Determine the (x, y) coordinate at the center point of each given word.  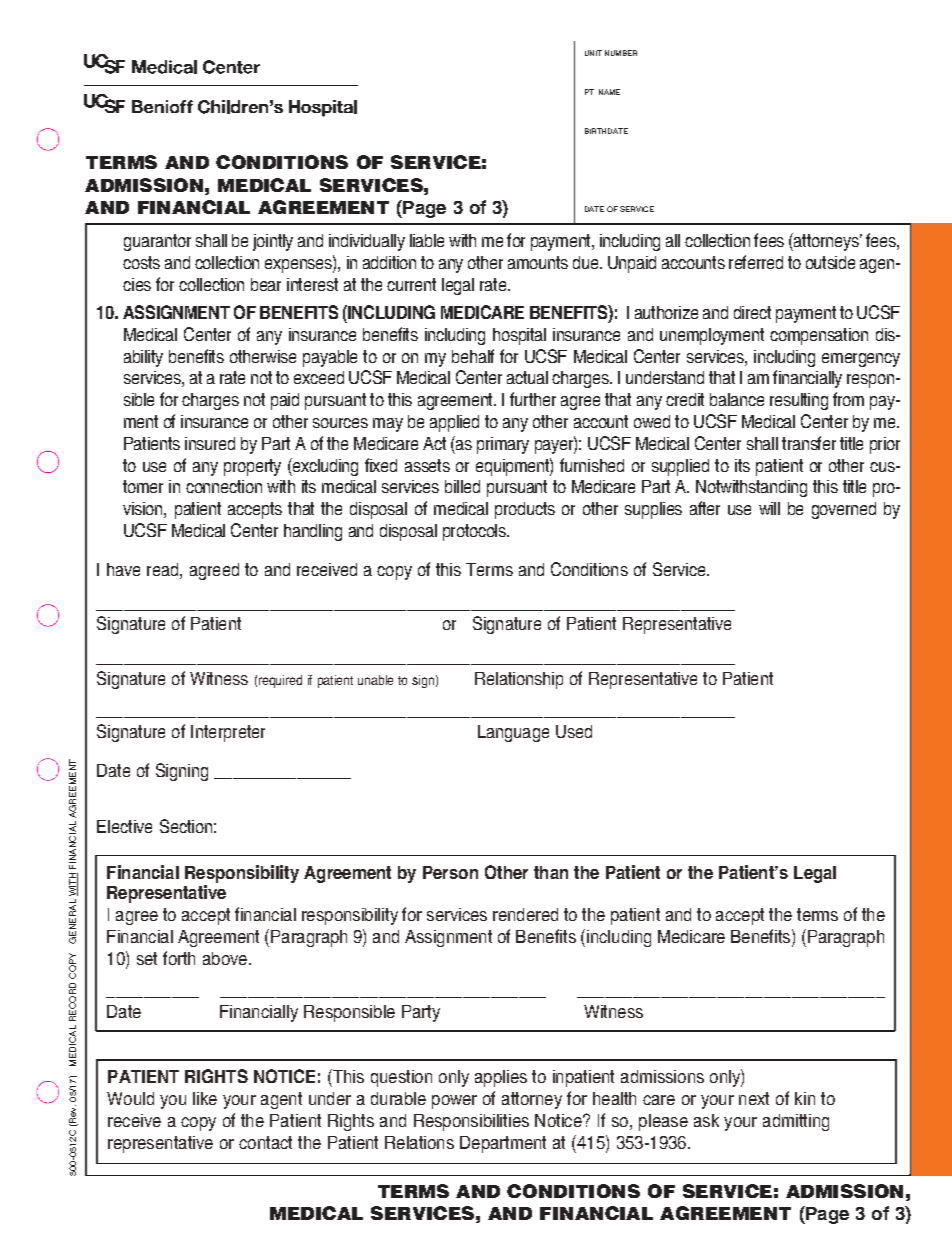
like (205, 1098)
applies (501, 1078)
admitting (796, 1122)
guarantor (157, 242)
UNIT (593, 53)
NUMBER (621, 53)
